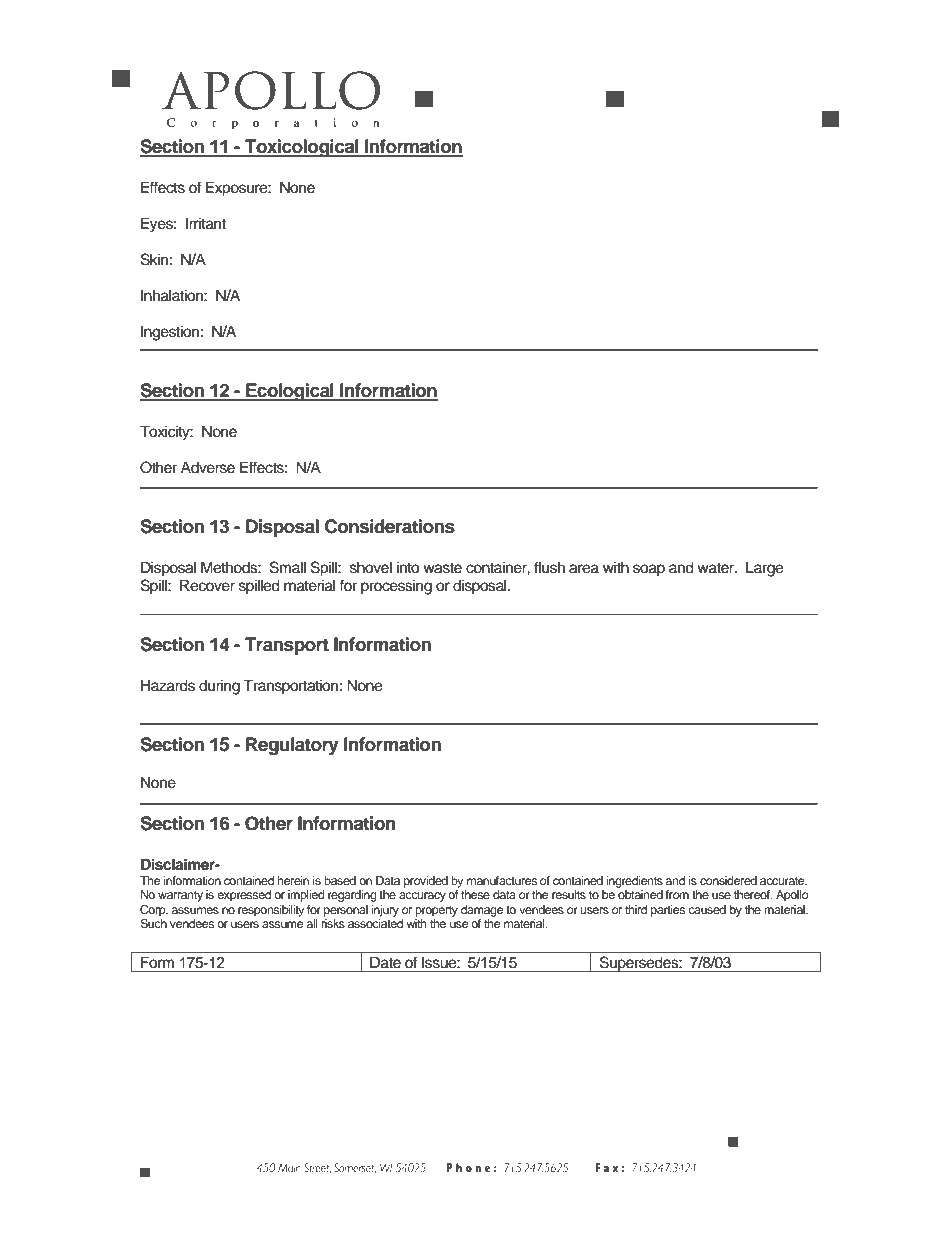  What do you see at coordinates (244, 896) in the screenshot?
I see `expressed` at bounding box center [244, 896].
